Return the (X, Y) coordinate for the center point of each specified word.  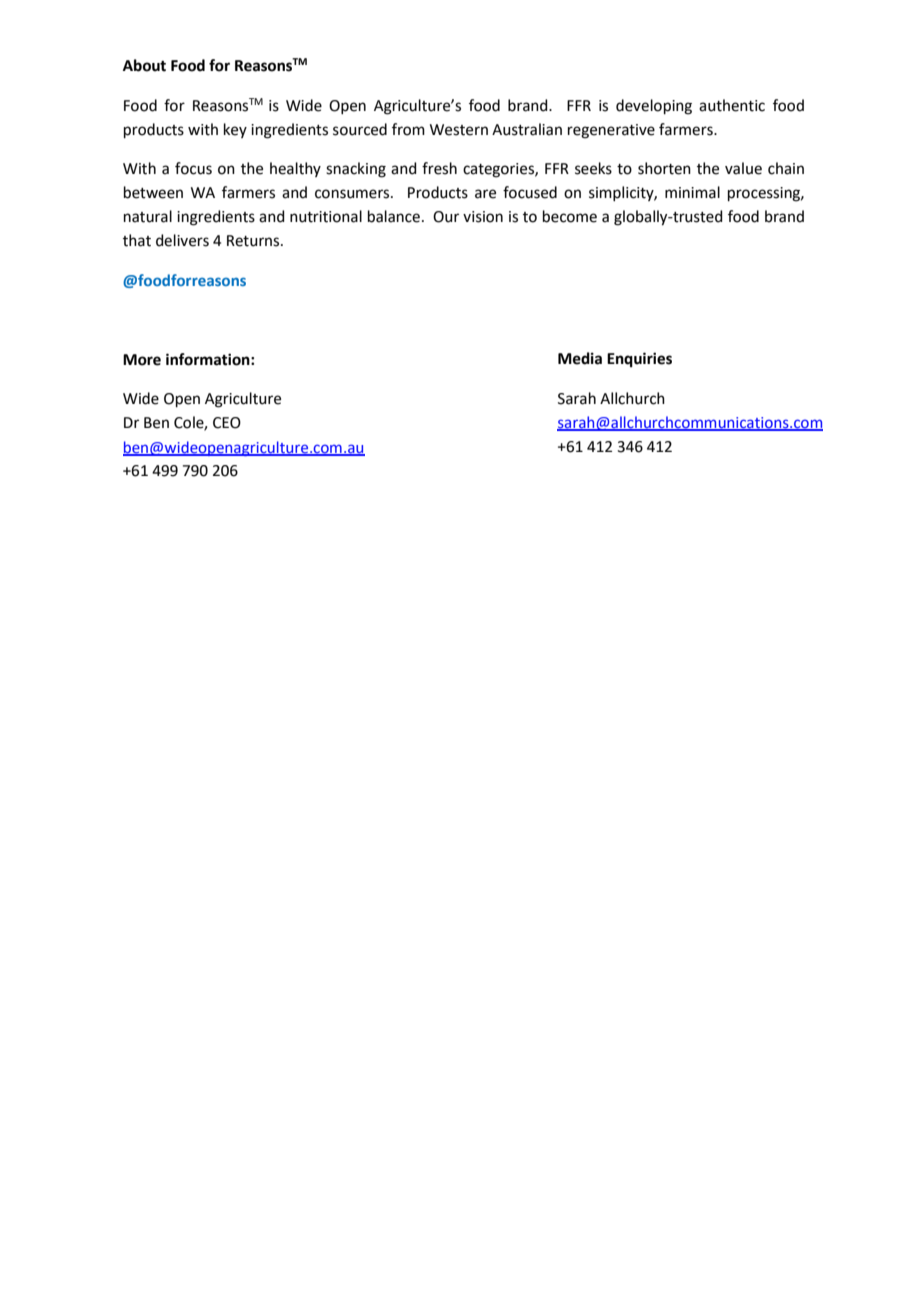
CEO (227, 423)
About (144, 65)
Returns (254, 241)
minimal (692, 192)
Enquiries (639, 360)
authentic (732, 105)
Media (580, 358)
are (485, 194)
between (153, 192)
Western (459, 130)
